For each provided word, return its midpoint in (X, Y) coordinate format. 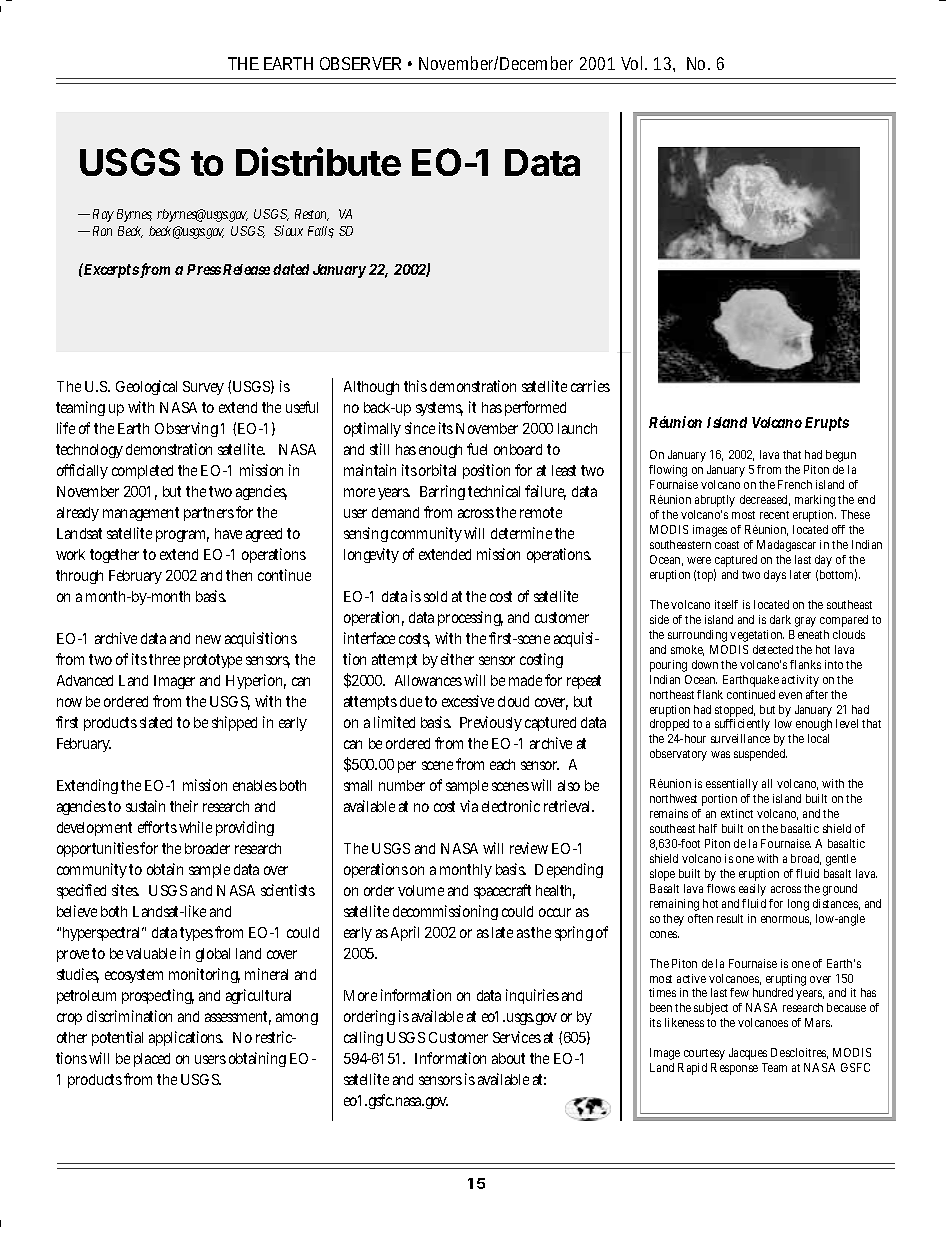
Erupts (827, 424)
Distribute (318, 161)
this (415, 386)
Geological (146, 387)
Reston (312, 215)
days (775, 576)
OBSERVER (360, 63)
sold (435, 596)
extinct (737, 813)
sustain (145, 806)
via (469, 806)
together (114, 556)
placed (152, 1060)
